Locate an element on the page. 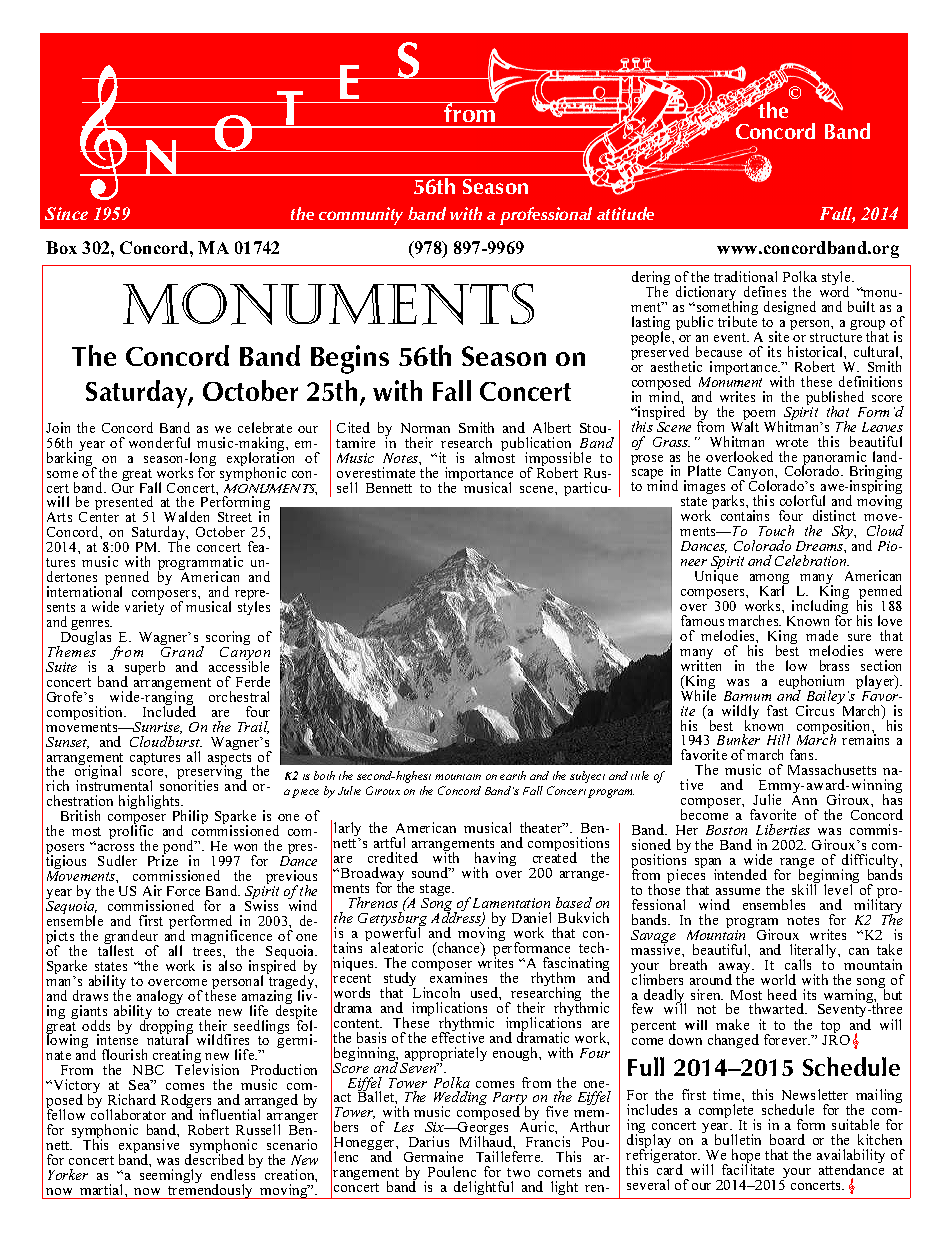 This document has height=1233, width=952. Germaine is located at coordinates (433, 1156).
